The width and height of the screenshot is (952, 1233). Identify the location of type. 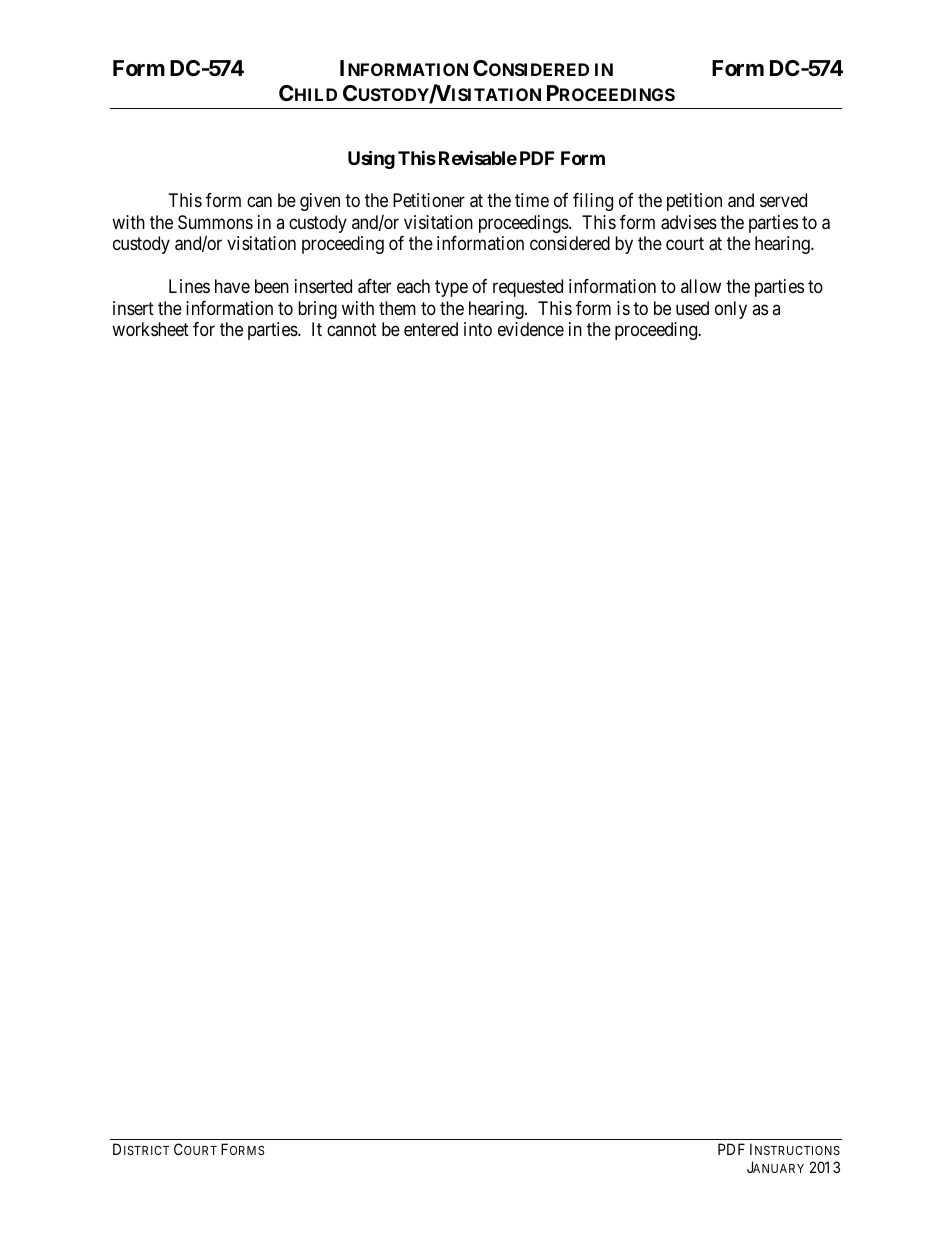
(451, 288).
